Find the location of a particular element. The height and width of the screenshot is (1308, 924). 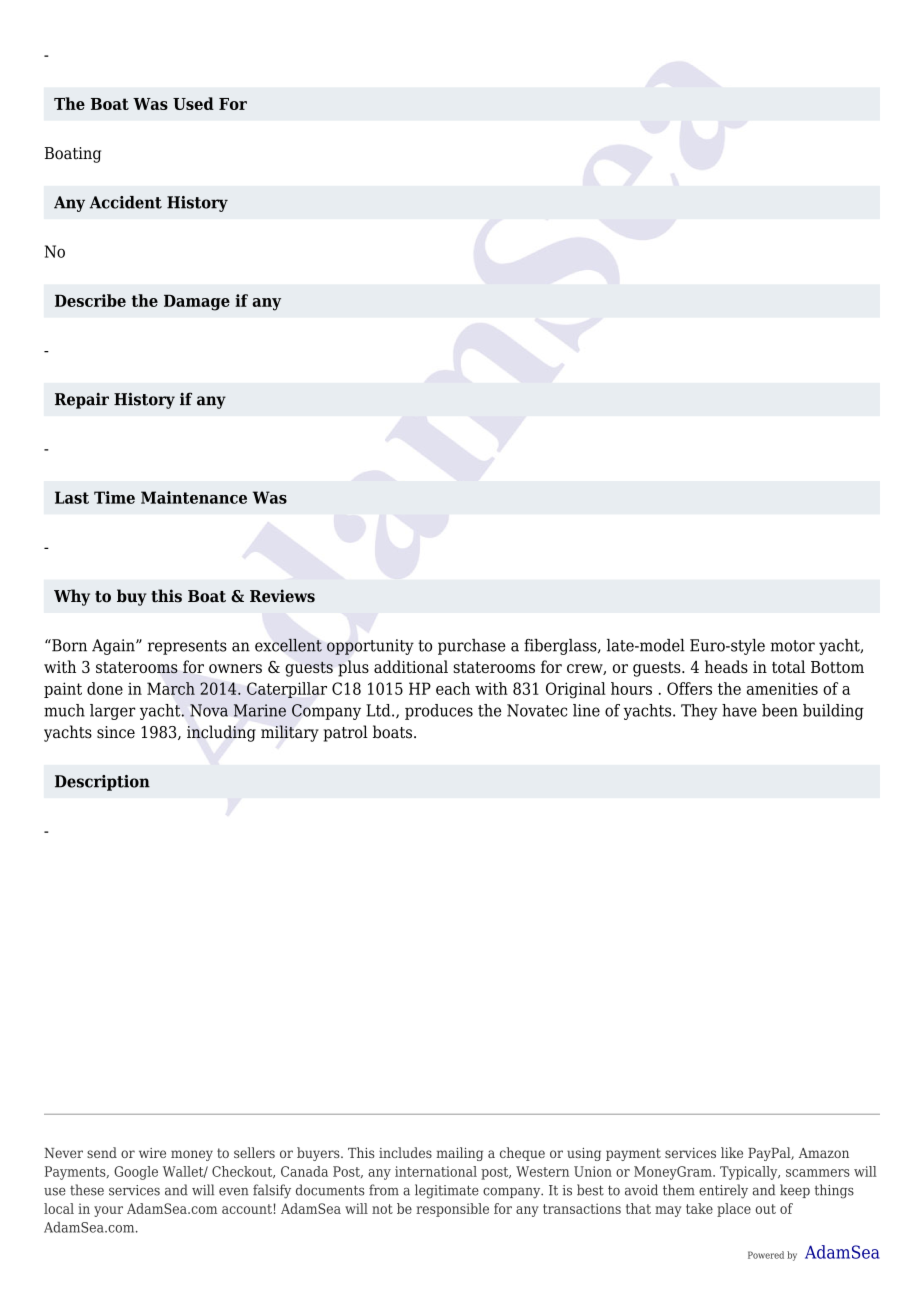

Accident is located at coordinates (126, 202).
